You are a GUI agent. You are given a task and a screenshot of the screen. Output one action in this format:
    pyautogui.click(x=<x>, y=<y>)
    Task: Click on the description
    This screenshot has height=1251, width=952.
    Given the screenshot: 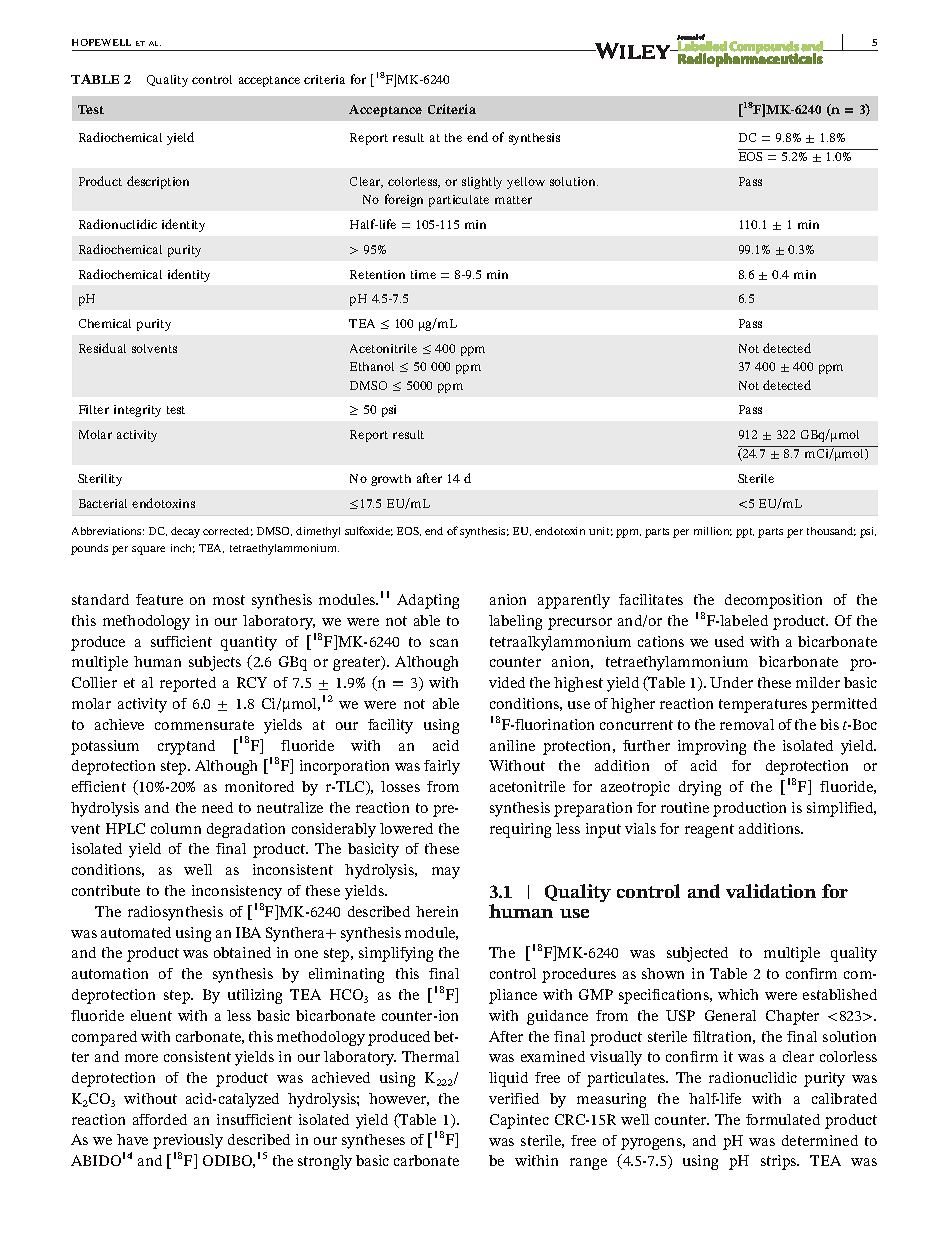 What is the action you would take?
    pyautogui.click(x=158, y=182)
